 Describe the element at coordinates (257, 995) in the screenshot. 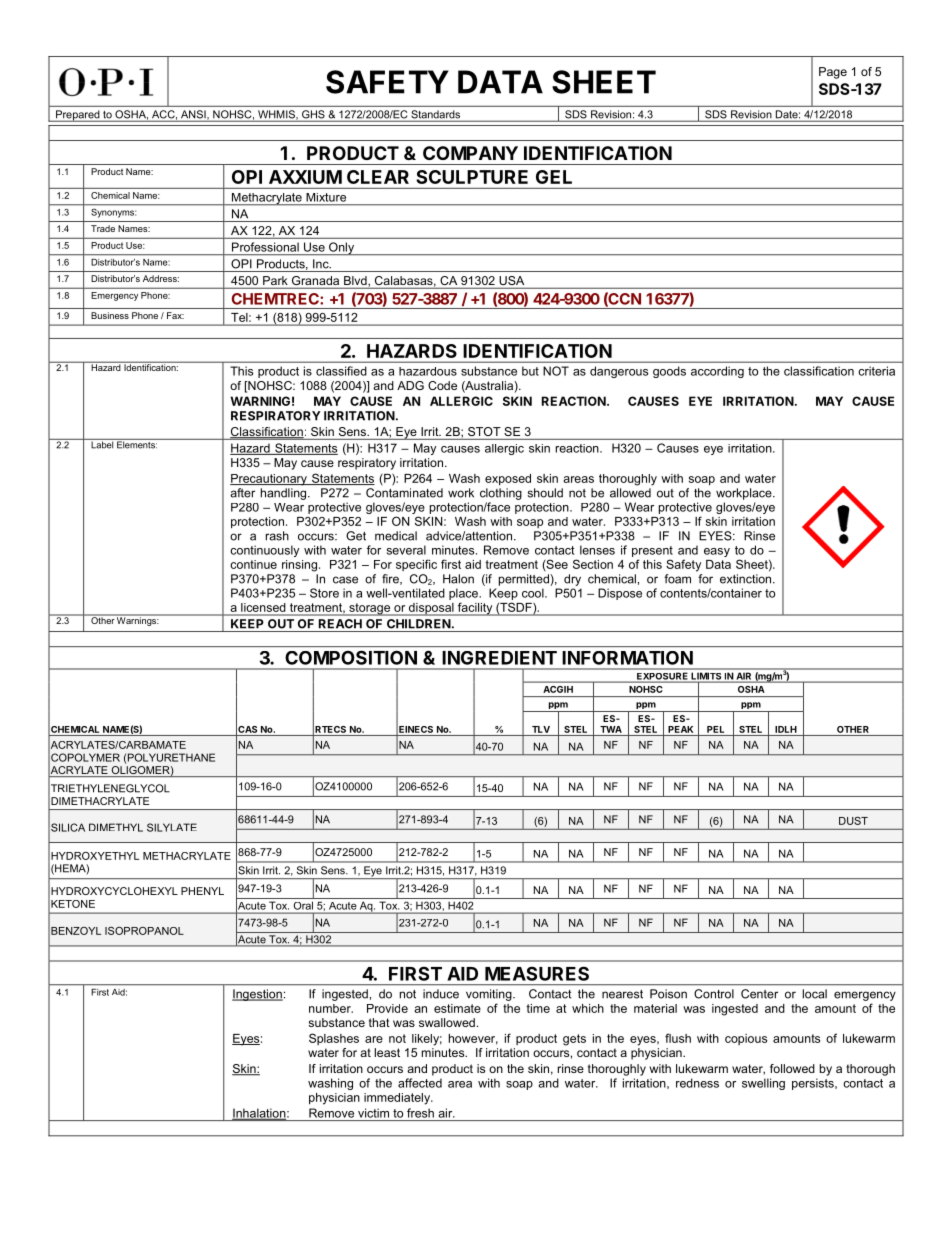

I see `Ingestion` at that location.
